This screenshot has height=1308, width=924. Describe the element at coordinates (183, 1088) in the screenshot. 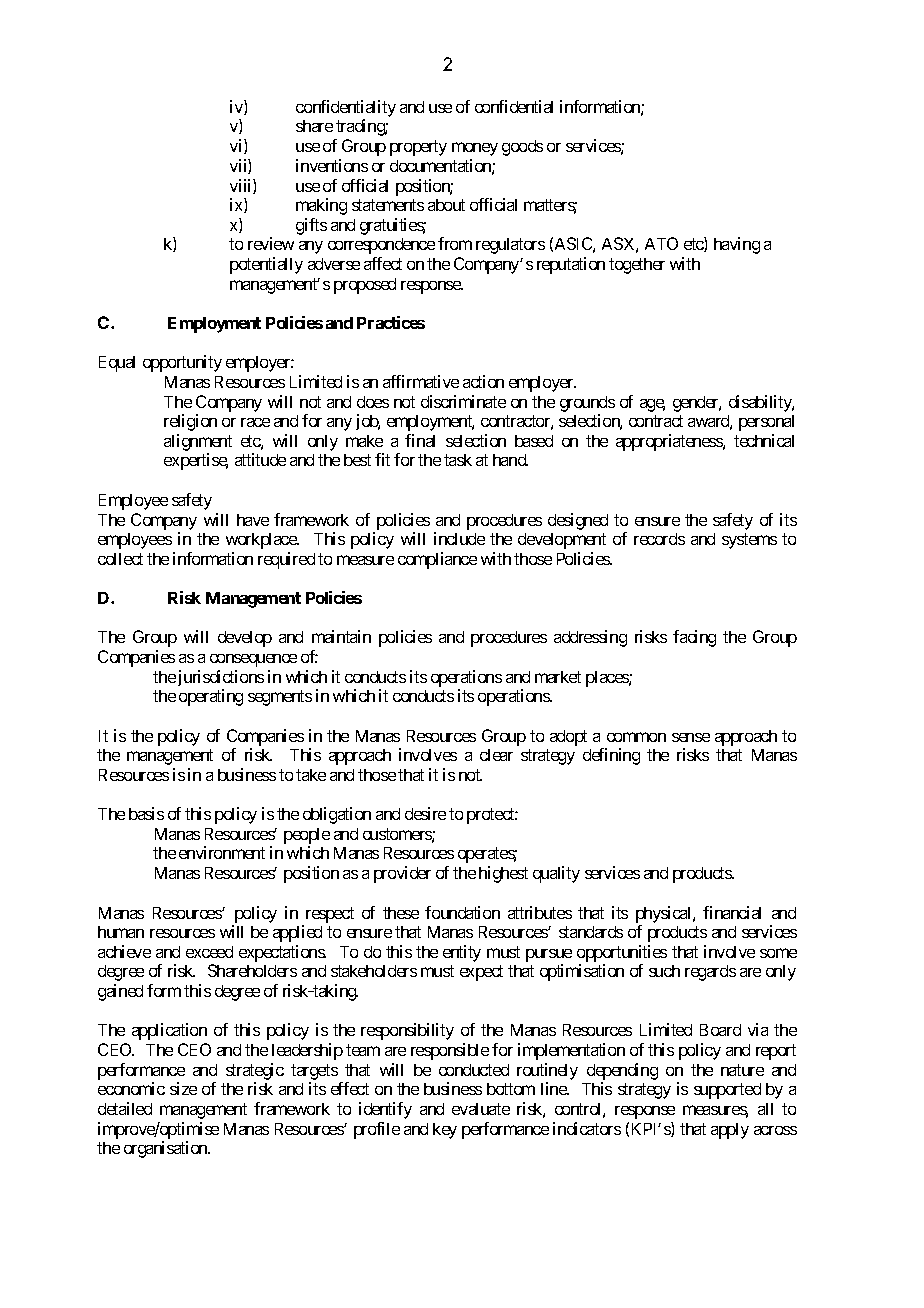

I see `size` at that location.
